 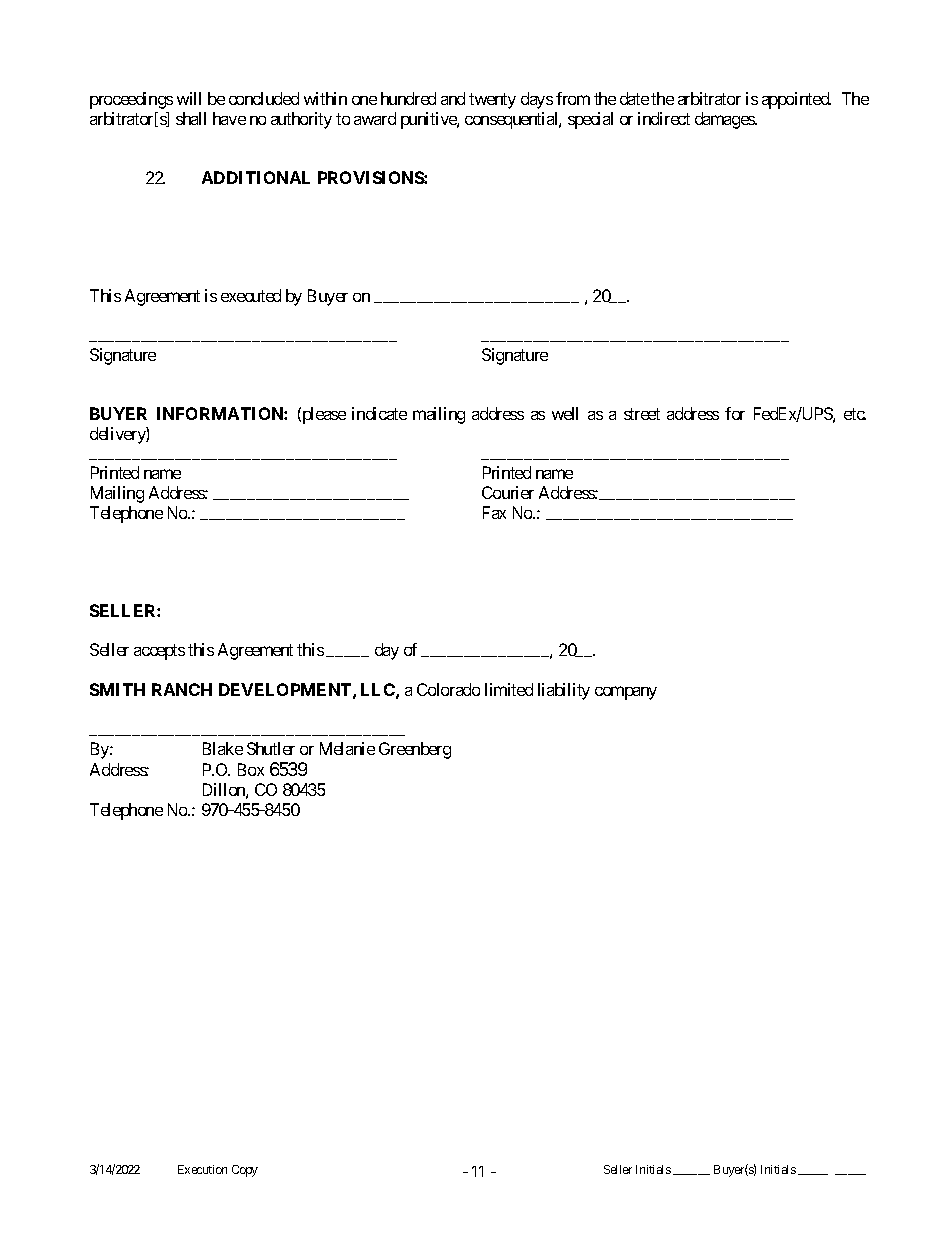 What do you see at coordinates (492, 101) in the screenshot?
I see `twenty` at bounding box center [492, 101].
